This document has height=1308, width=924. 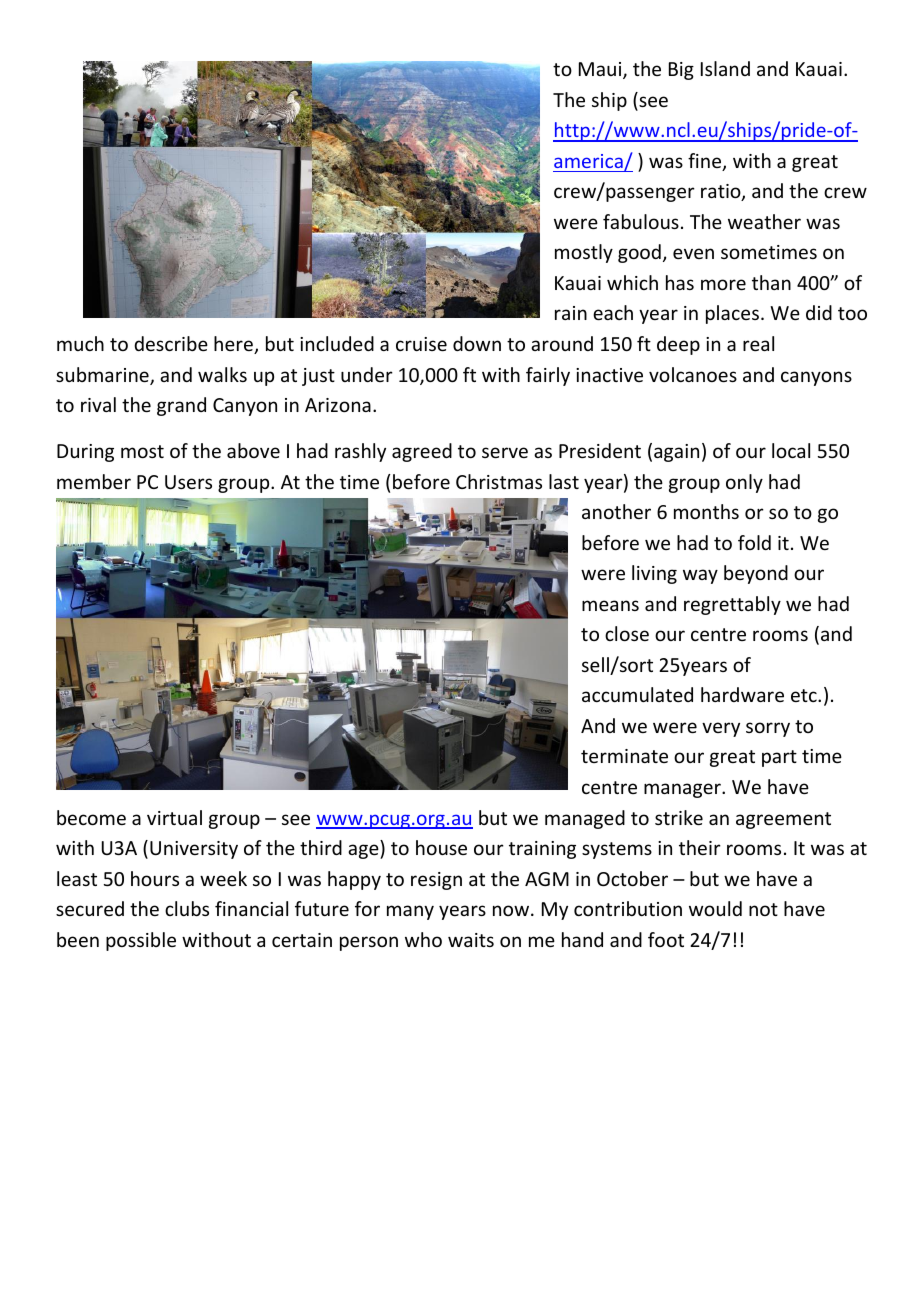 What do you see at coordinates (744, 483) in the document?
I see `only` at bounding box center [744, 483].
